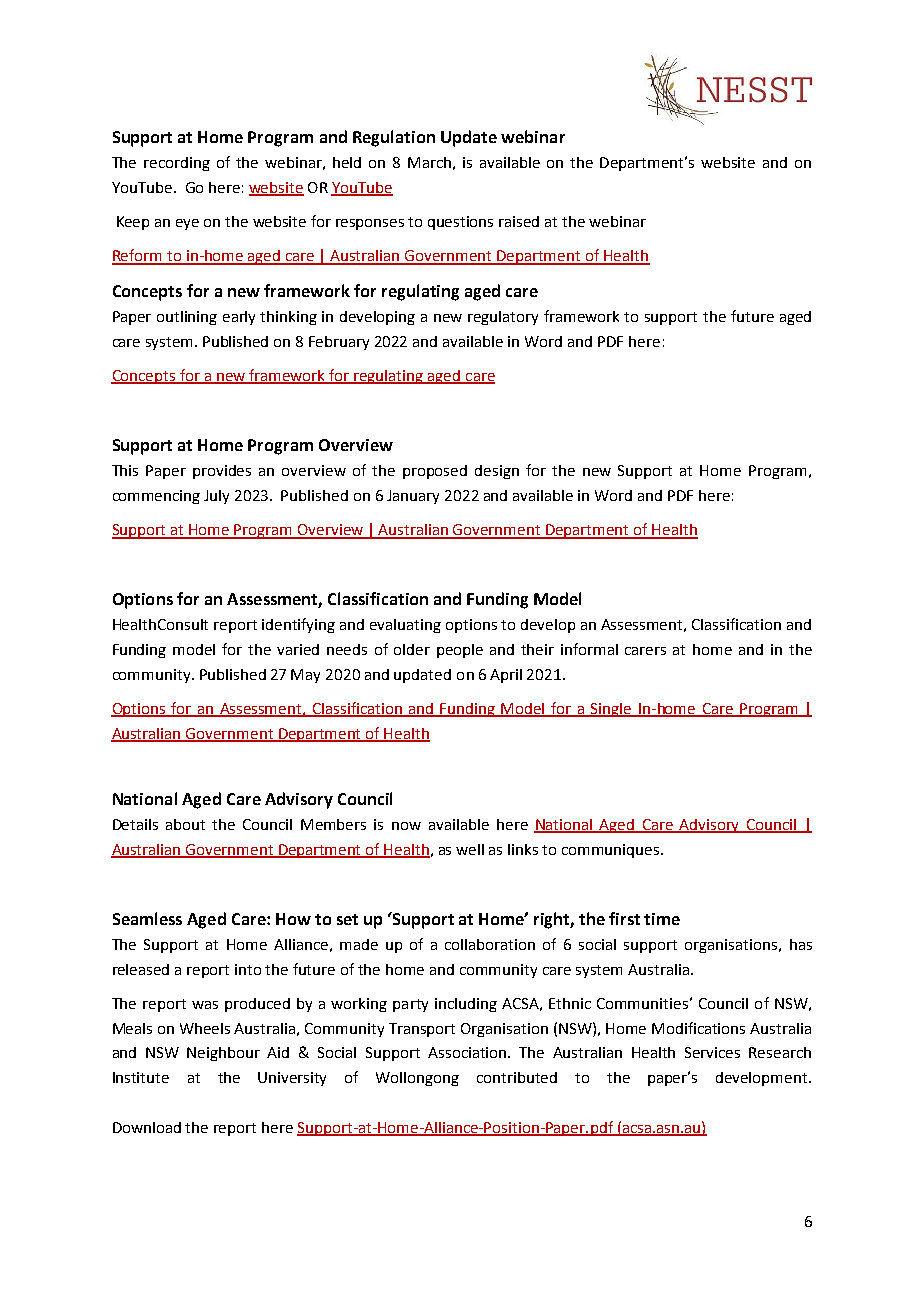 The width and height of the image is (924, 1308). What do you see at coordinates (223, 1054) in the image?
I see `Neighbour` at bounding box center [223, 1054].
